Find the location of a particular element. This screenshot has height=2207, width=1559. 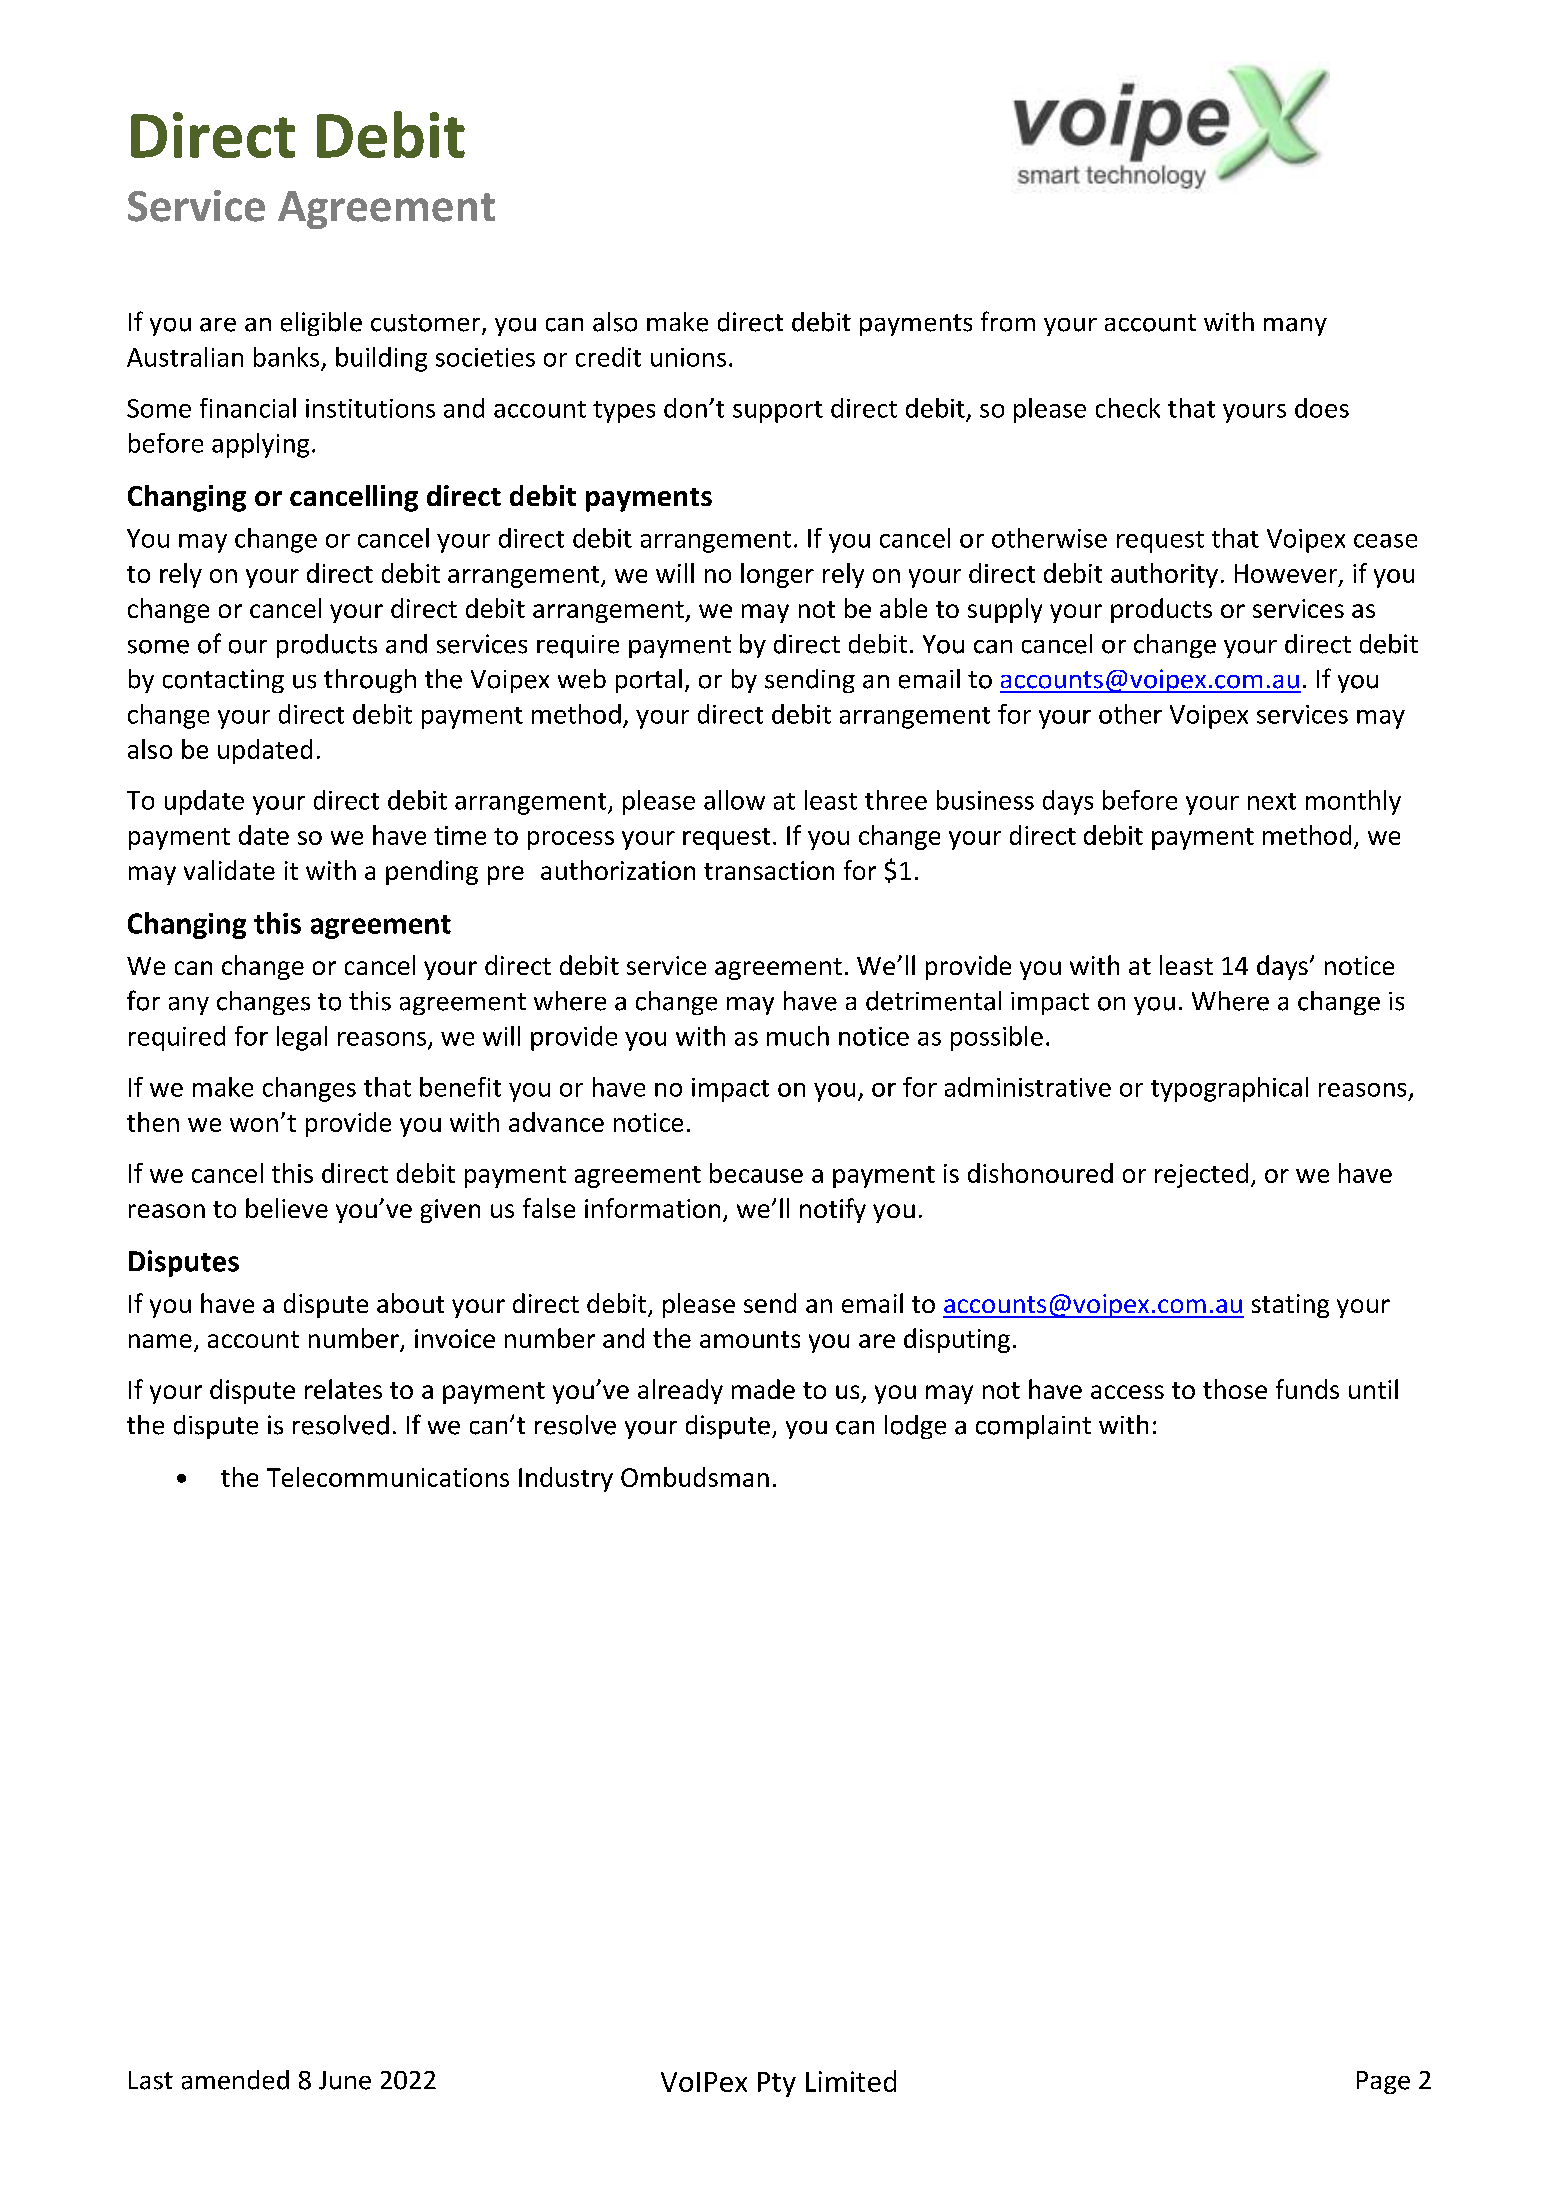

banks is located at coordinates (286, 357).
